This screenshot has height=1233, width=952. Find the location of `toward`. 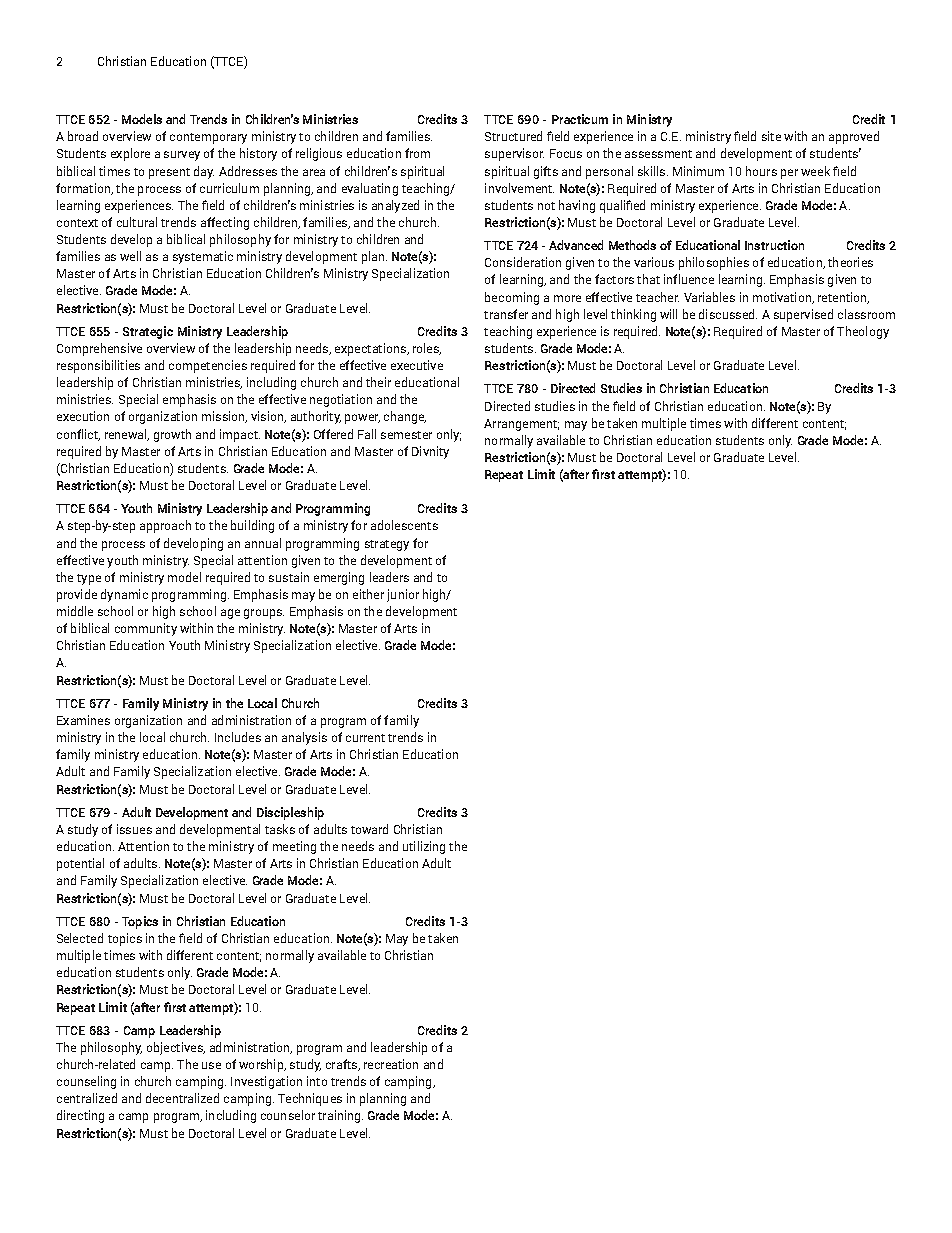

toward is located at coordinates (369, 829).
